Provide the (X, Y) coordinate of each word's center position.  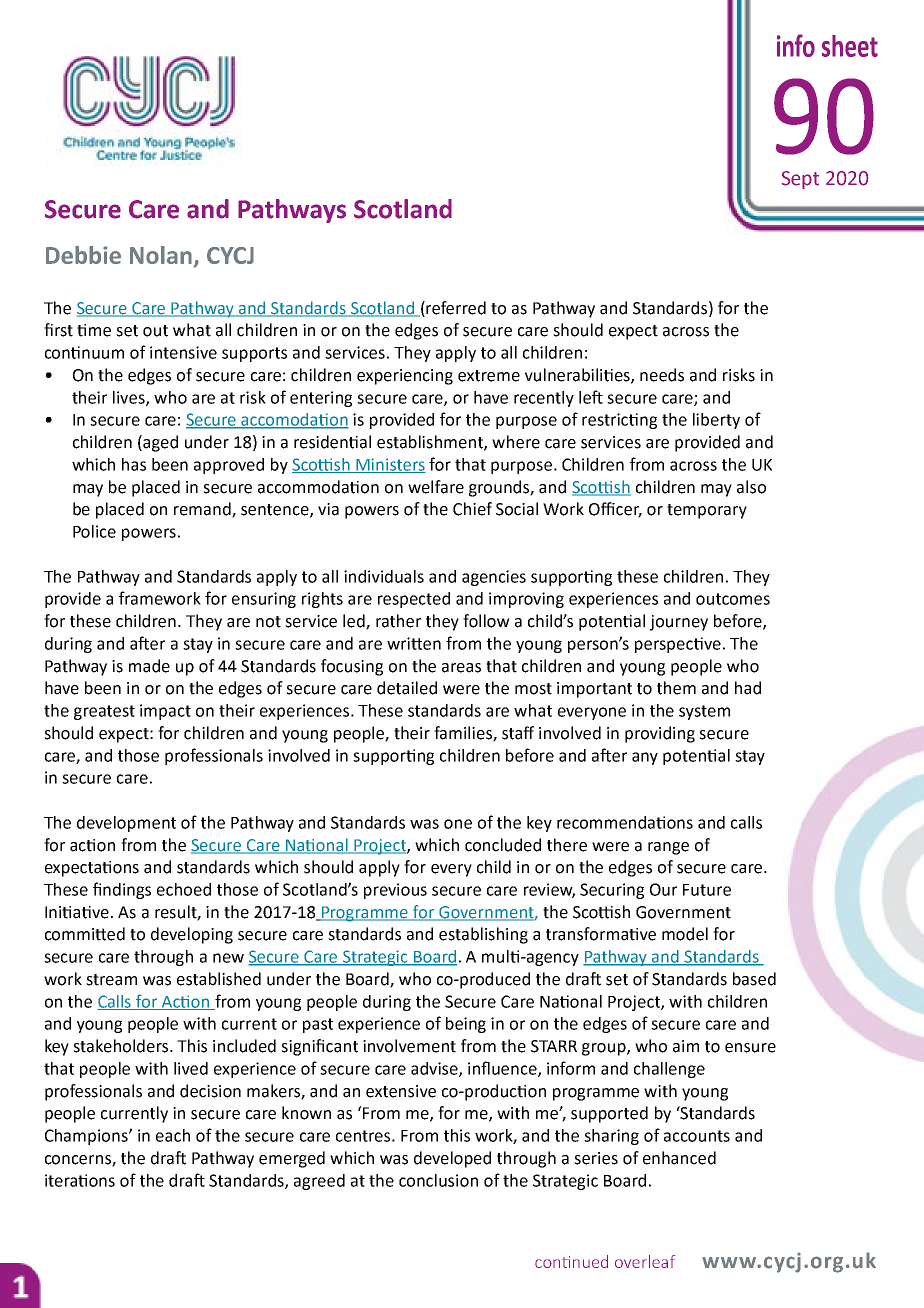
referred (455, 308)
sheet (850, 46)
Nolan (161, 255)
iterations (80, 1180)
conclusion (438, 1180)
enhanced (679, 1158)
